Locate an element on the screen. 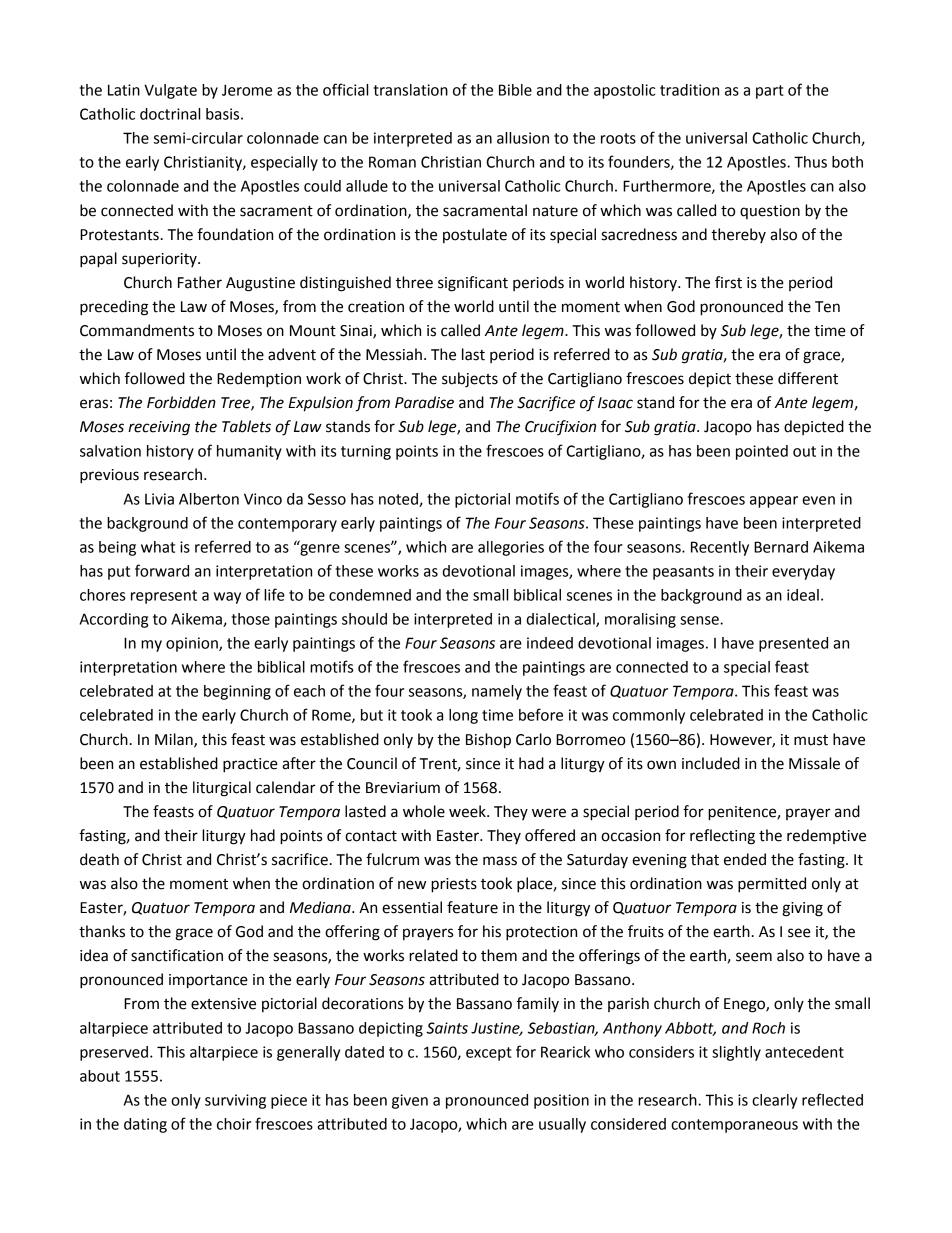 The width and height of the screenshot is (952, 1233). week is located at coordinates (468, 811).
